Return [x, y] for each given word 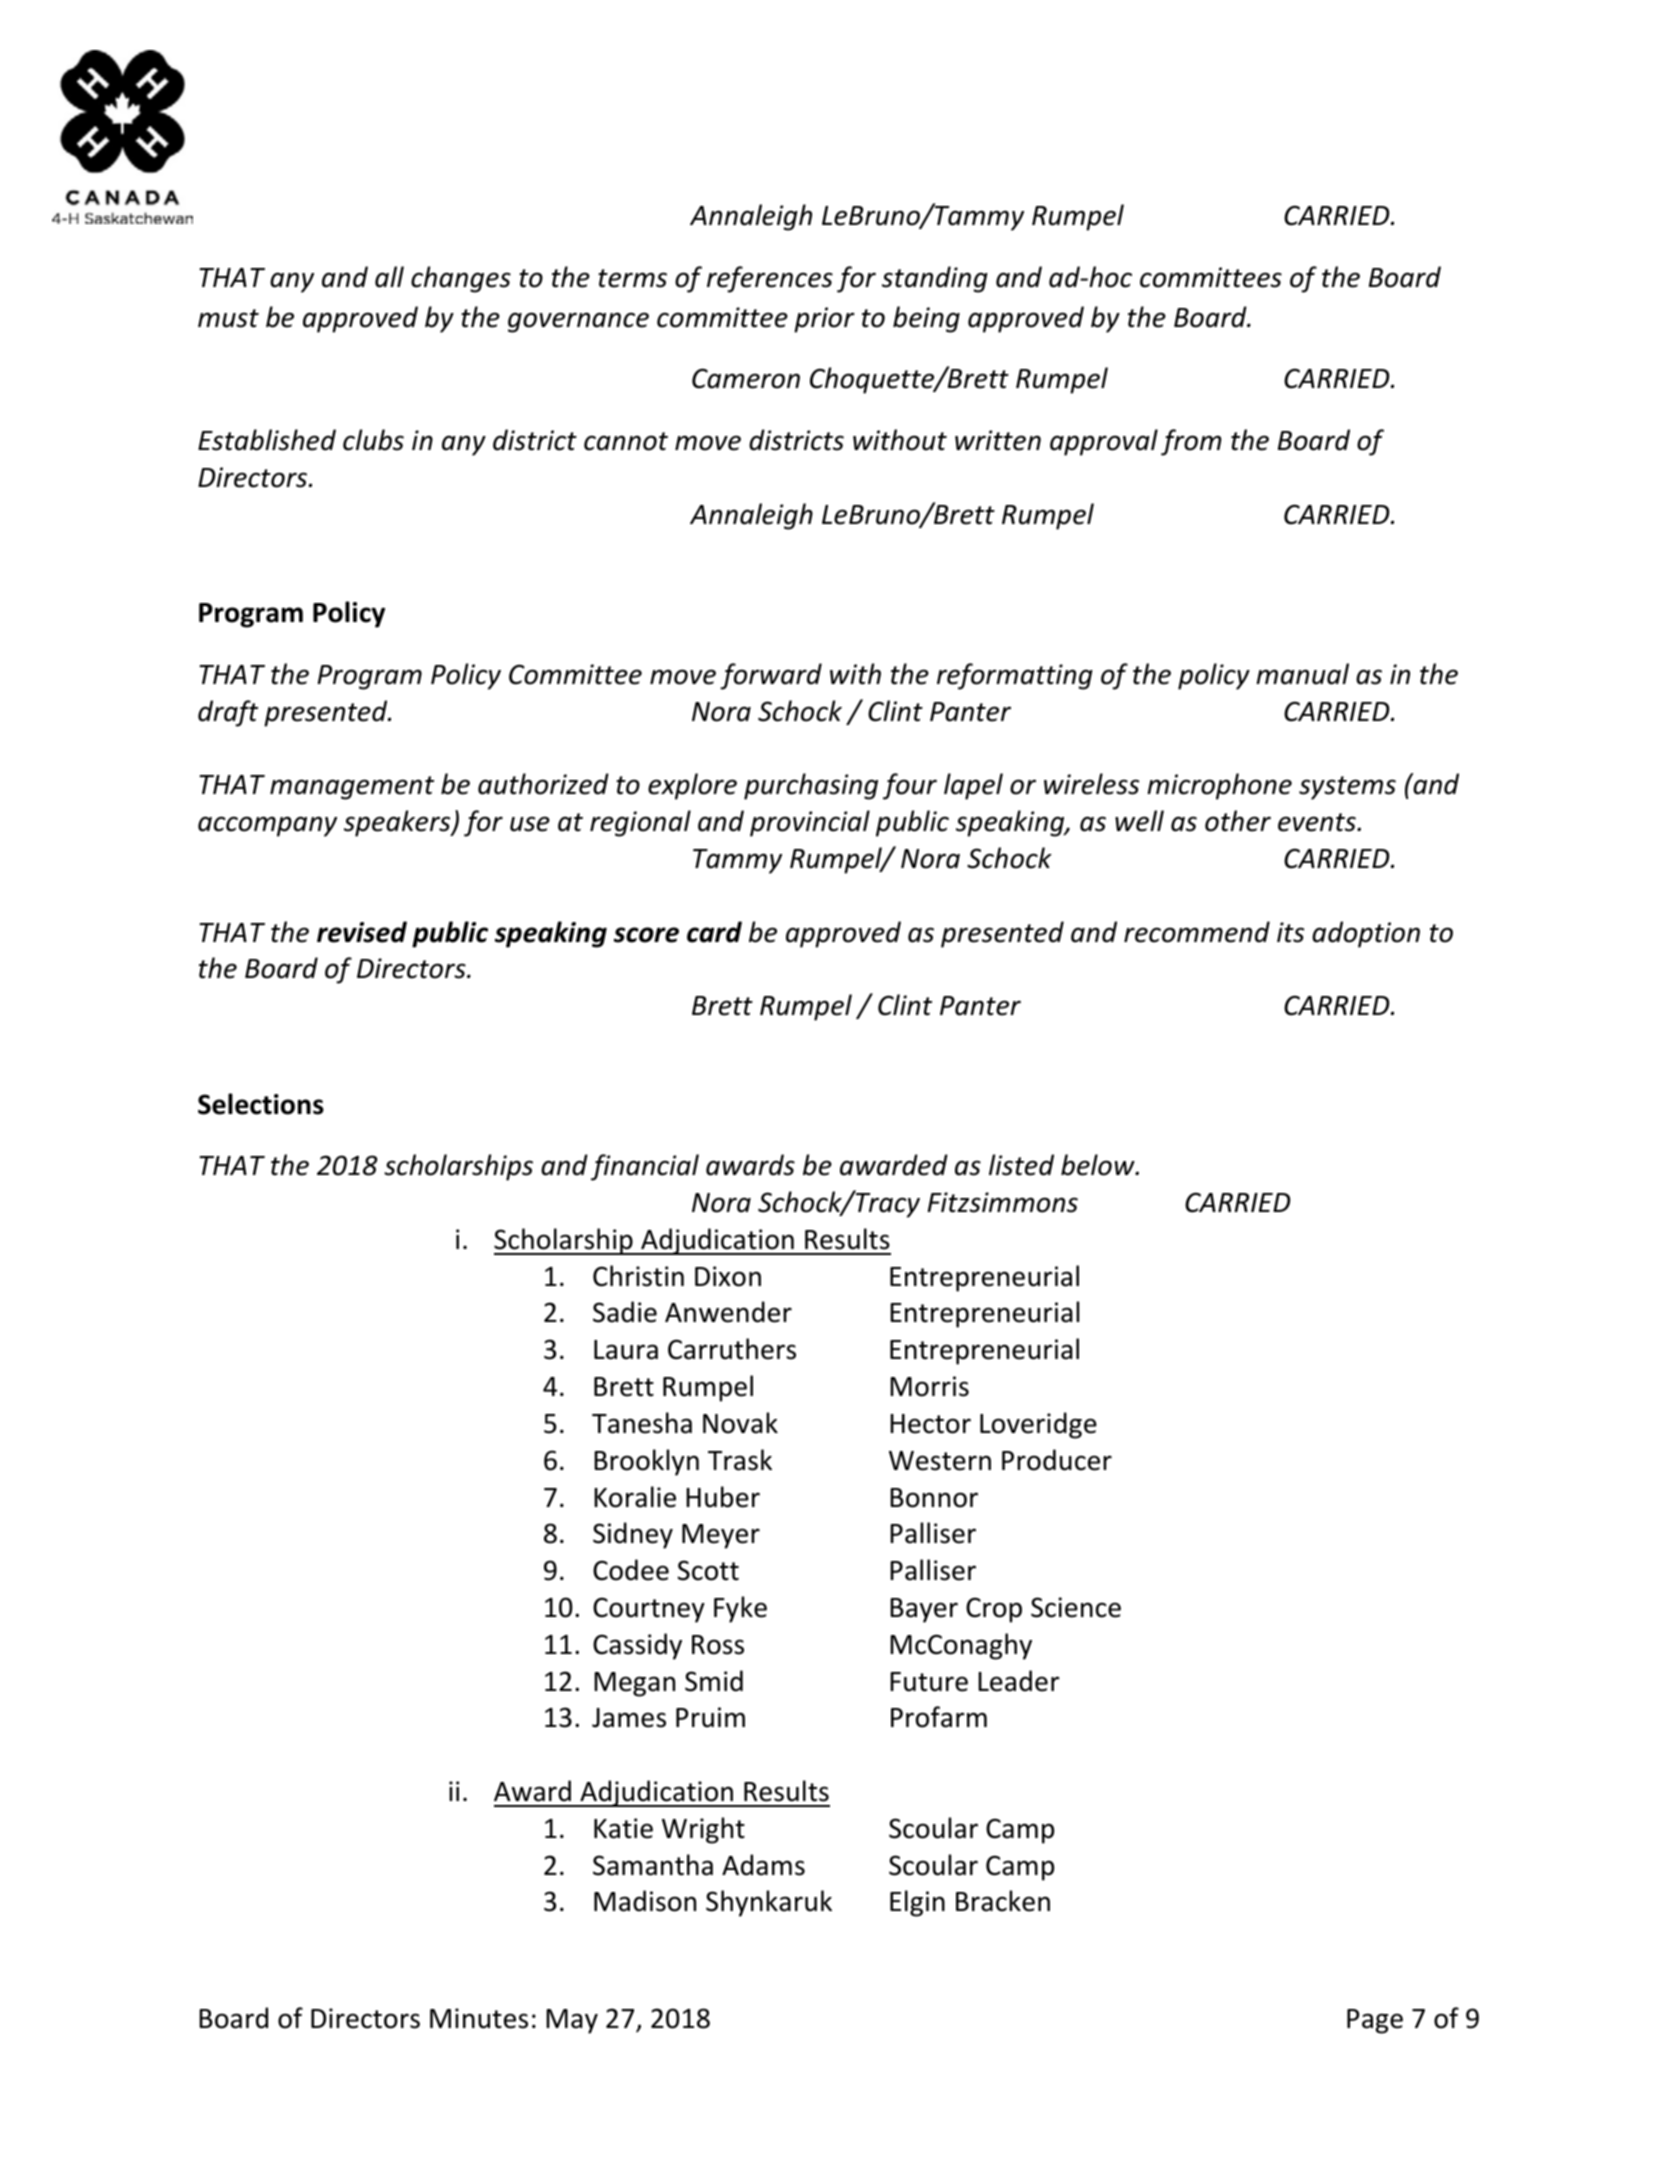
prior [824, 320]
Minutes [479, 2018]
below [1099, 1165]
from [1191, 442]
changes [461, 279]
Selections [261, 1104]
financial [645, 1167]
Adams [763, 1865]
